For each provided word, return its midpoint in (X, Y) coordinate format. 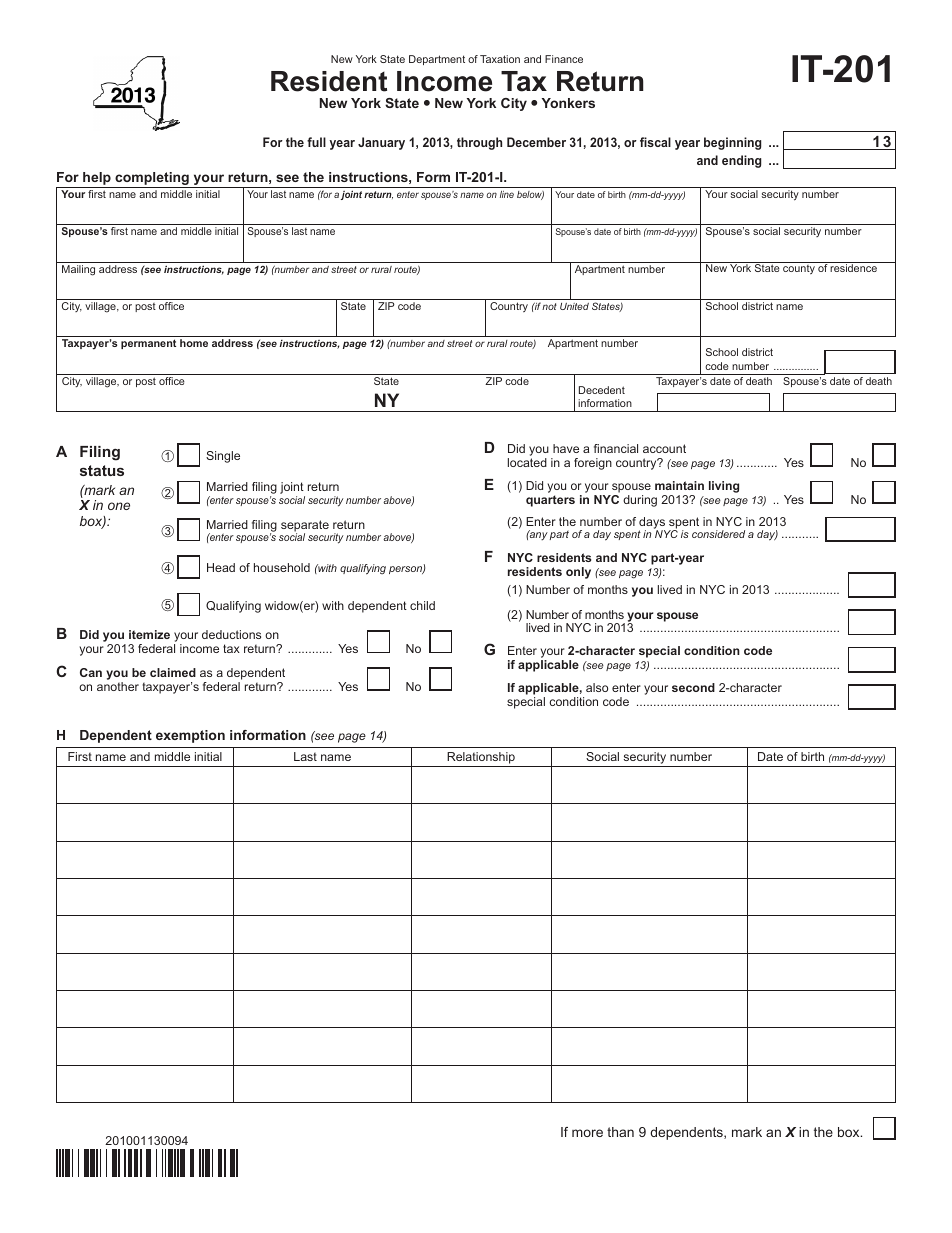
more (587, 1133)
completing (152, 180)
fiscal (655, 142)
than (620, 1132)
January (381, 143)
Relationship (481, 758)
